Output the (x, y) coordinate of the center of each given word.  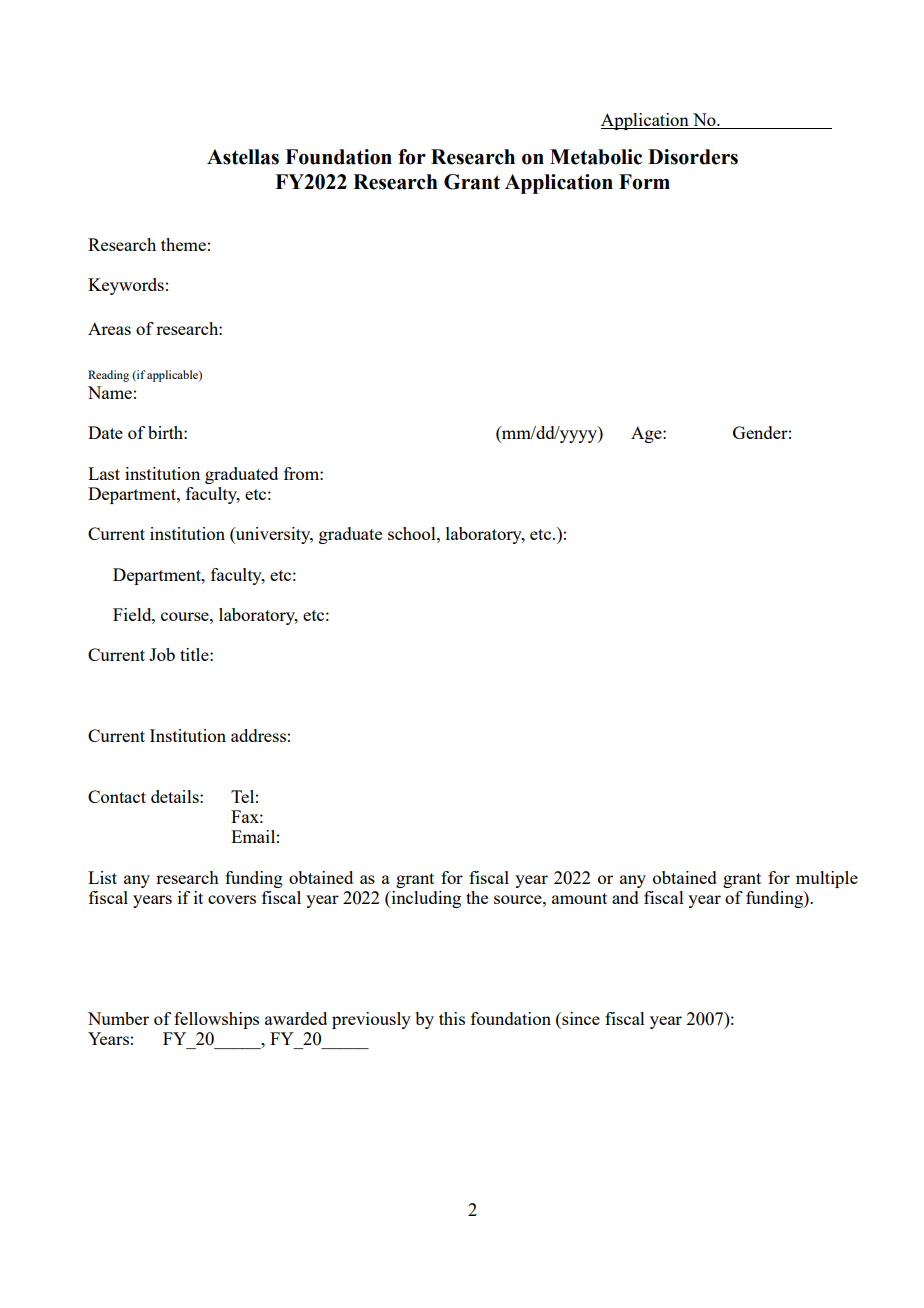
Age (647, 434)
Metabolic (596, 157)
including (425, 899)
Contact (117, 796)
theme (183, 244)
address (258, 735)
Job (162, 654)
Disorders (693, 157)
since (580, 1018)
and (625, 897)
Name (110, 392)
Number (118, 1018)
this (452, 1018)
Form (644, 182)
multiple (827, 879)
